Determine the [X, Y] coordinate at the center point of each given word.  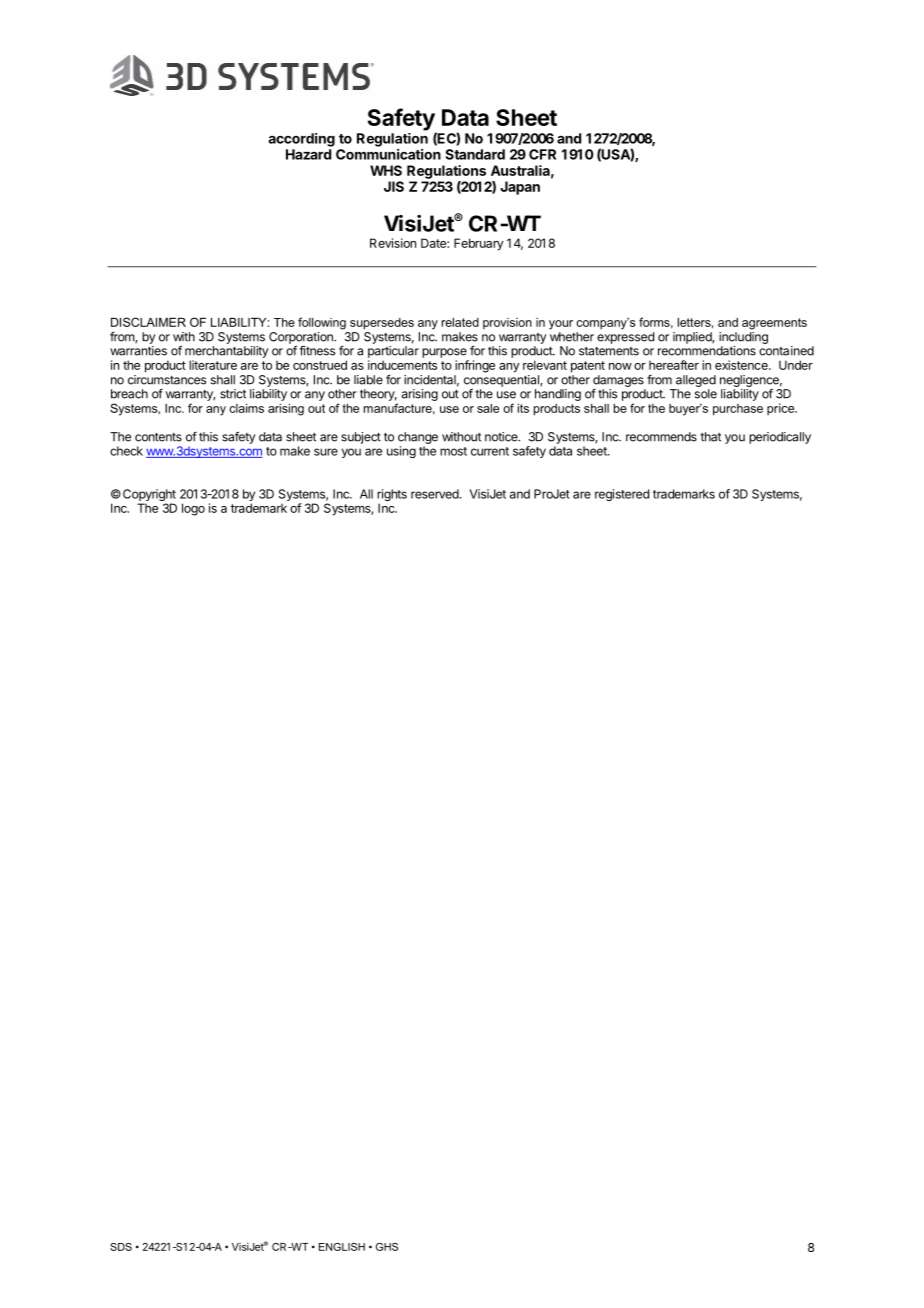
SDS [121, 1247]
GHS [387, 1247]
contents [158, 437]
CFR [542, 154]
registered [622, 495]
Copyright [149, 496]
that [710, 437]
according [301, 140]
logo [193, 509]
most [453, 451]
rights [392, 496]
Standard [475, 154]
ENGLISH [342, 1247]
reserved [436, 494]
